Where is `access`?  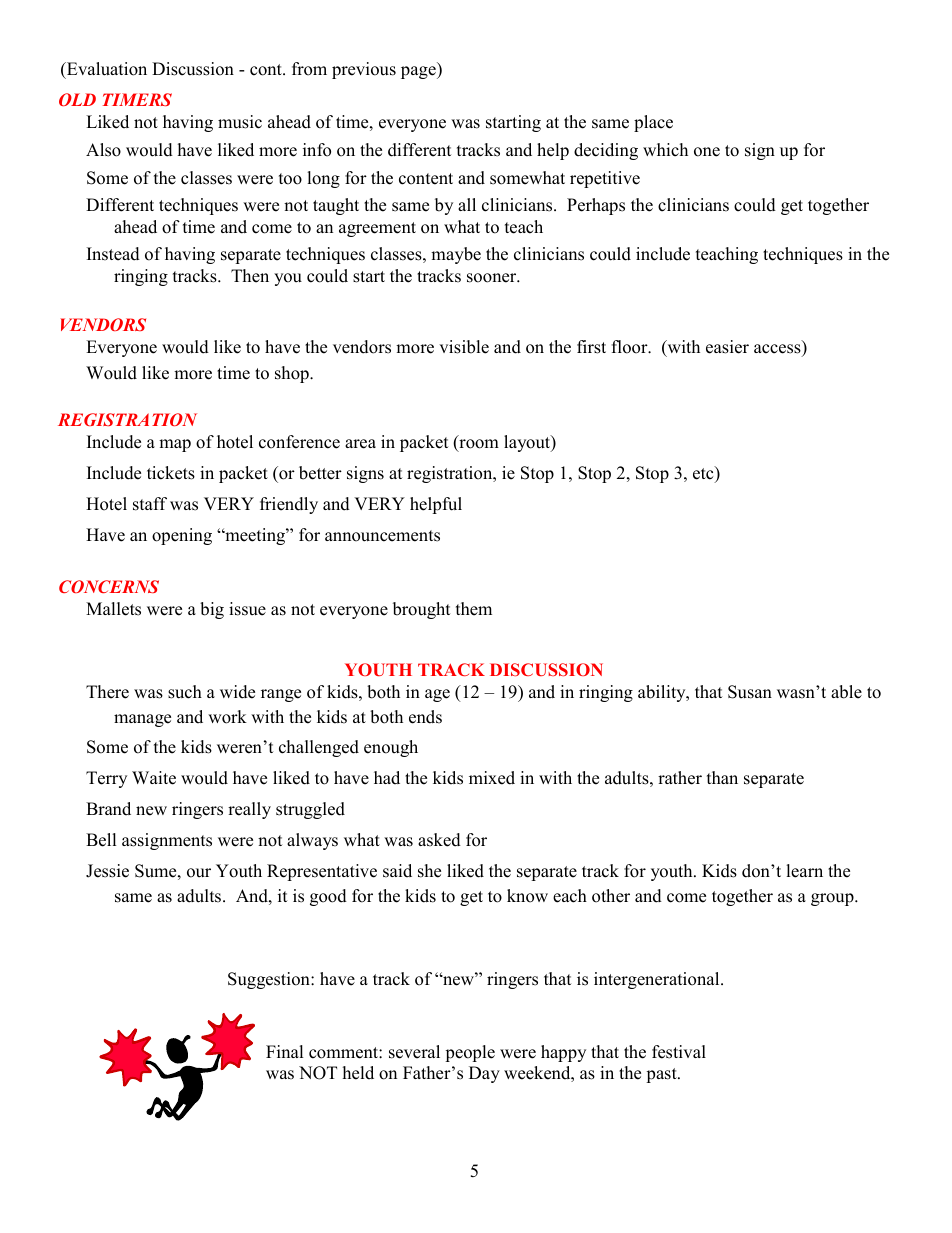
access is located at coordinates (778, 350).
